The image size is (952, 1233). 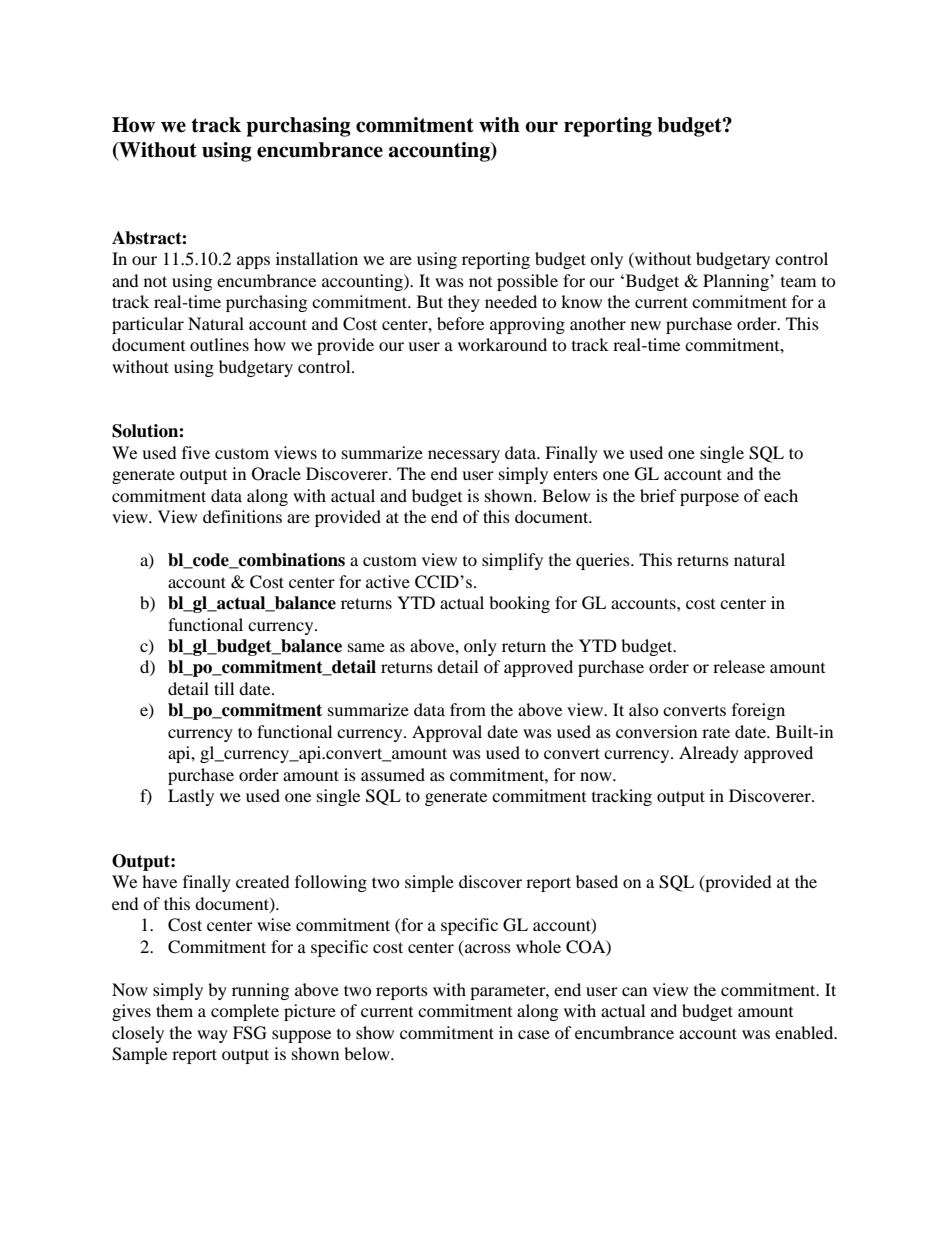 I want to click on apps, so click(x=253, y=262).
